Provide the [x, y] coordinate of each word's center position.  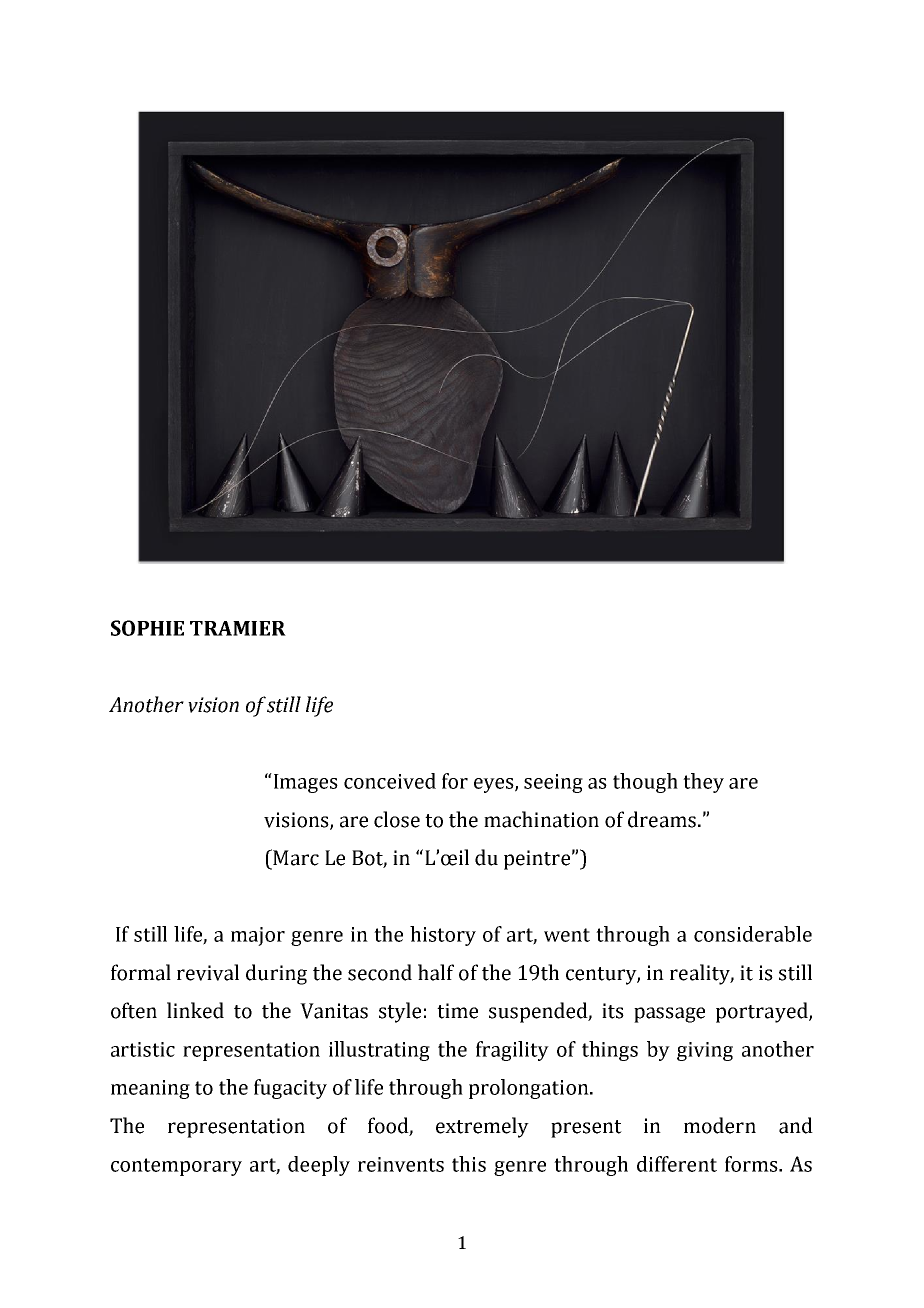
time [457, 1011]
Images [304, 783]
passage [669, 1015]
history [443, 936]
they [703, 783]
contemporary [176, 1167]
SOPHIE [147, 628]
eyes [495, 785]
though [645, 783]
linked [195, 1010]
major [258, 936]
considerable [753, 934]
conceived [390, 781]
